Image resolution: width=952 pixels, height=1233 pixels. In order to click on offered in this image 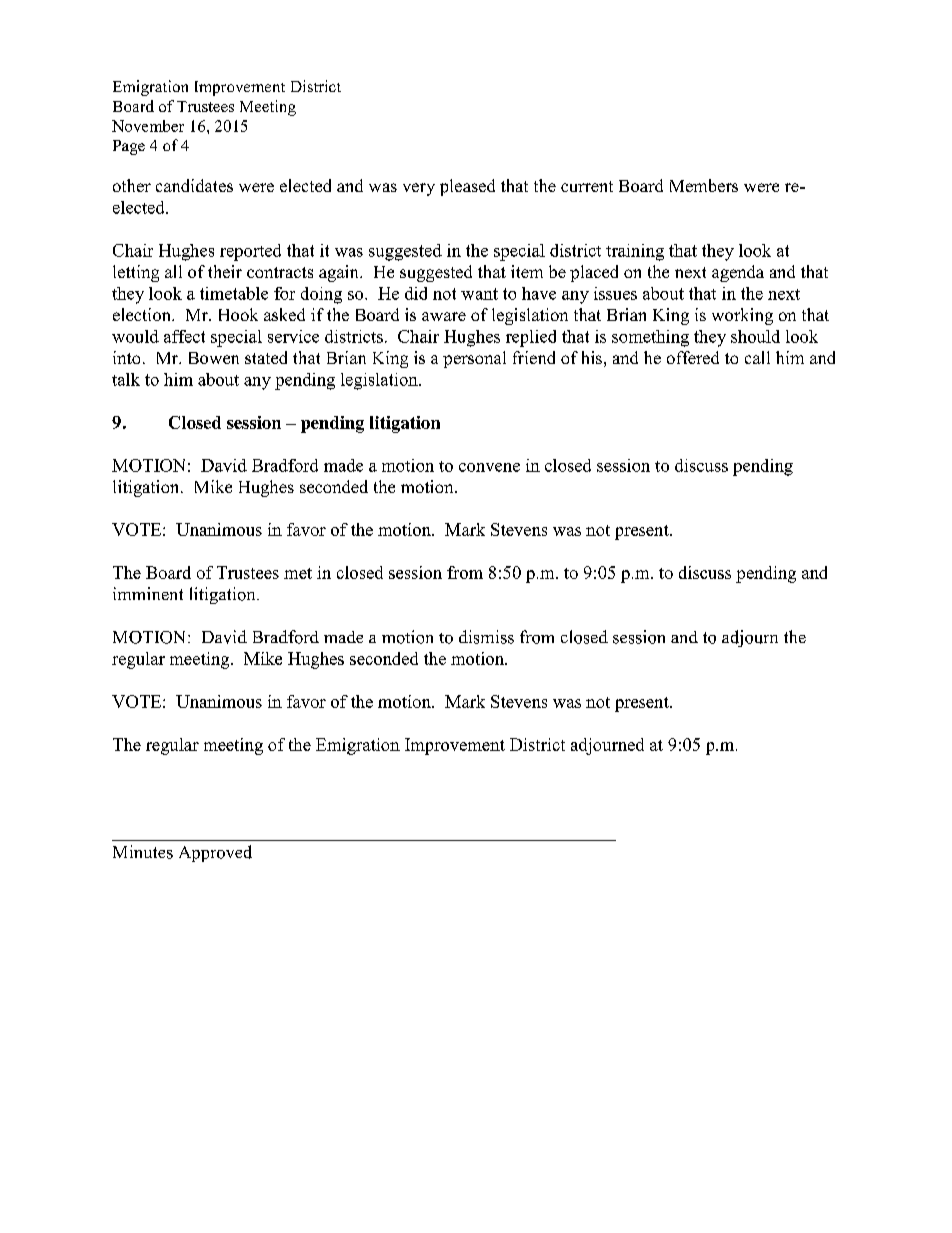, I will do `click(693, 357)`.
